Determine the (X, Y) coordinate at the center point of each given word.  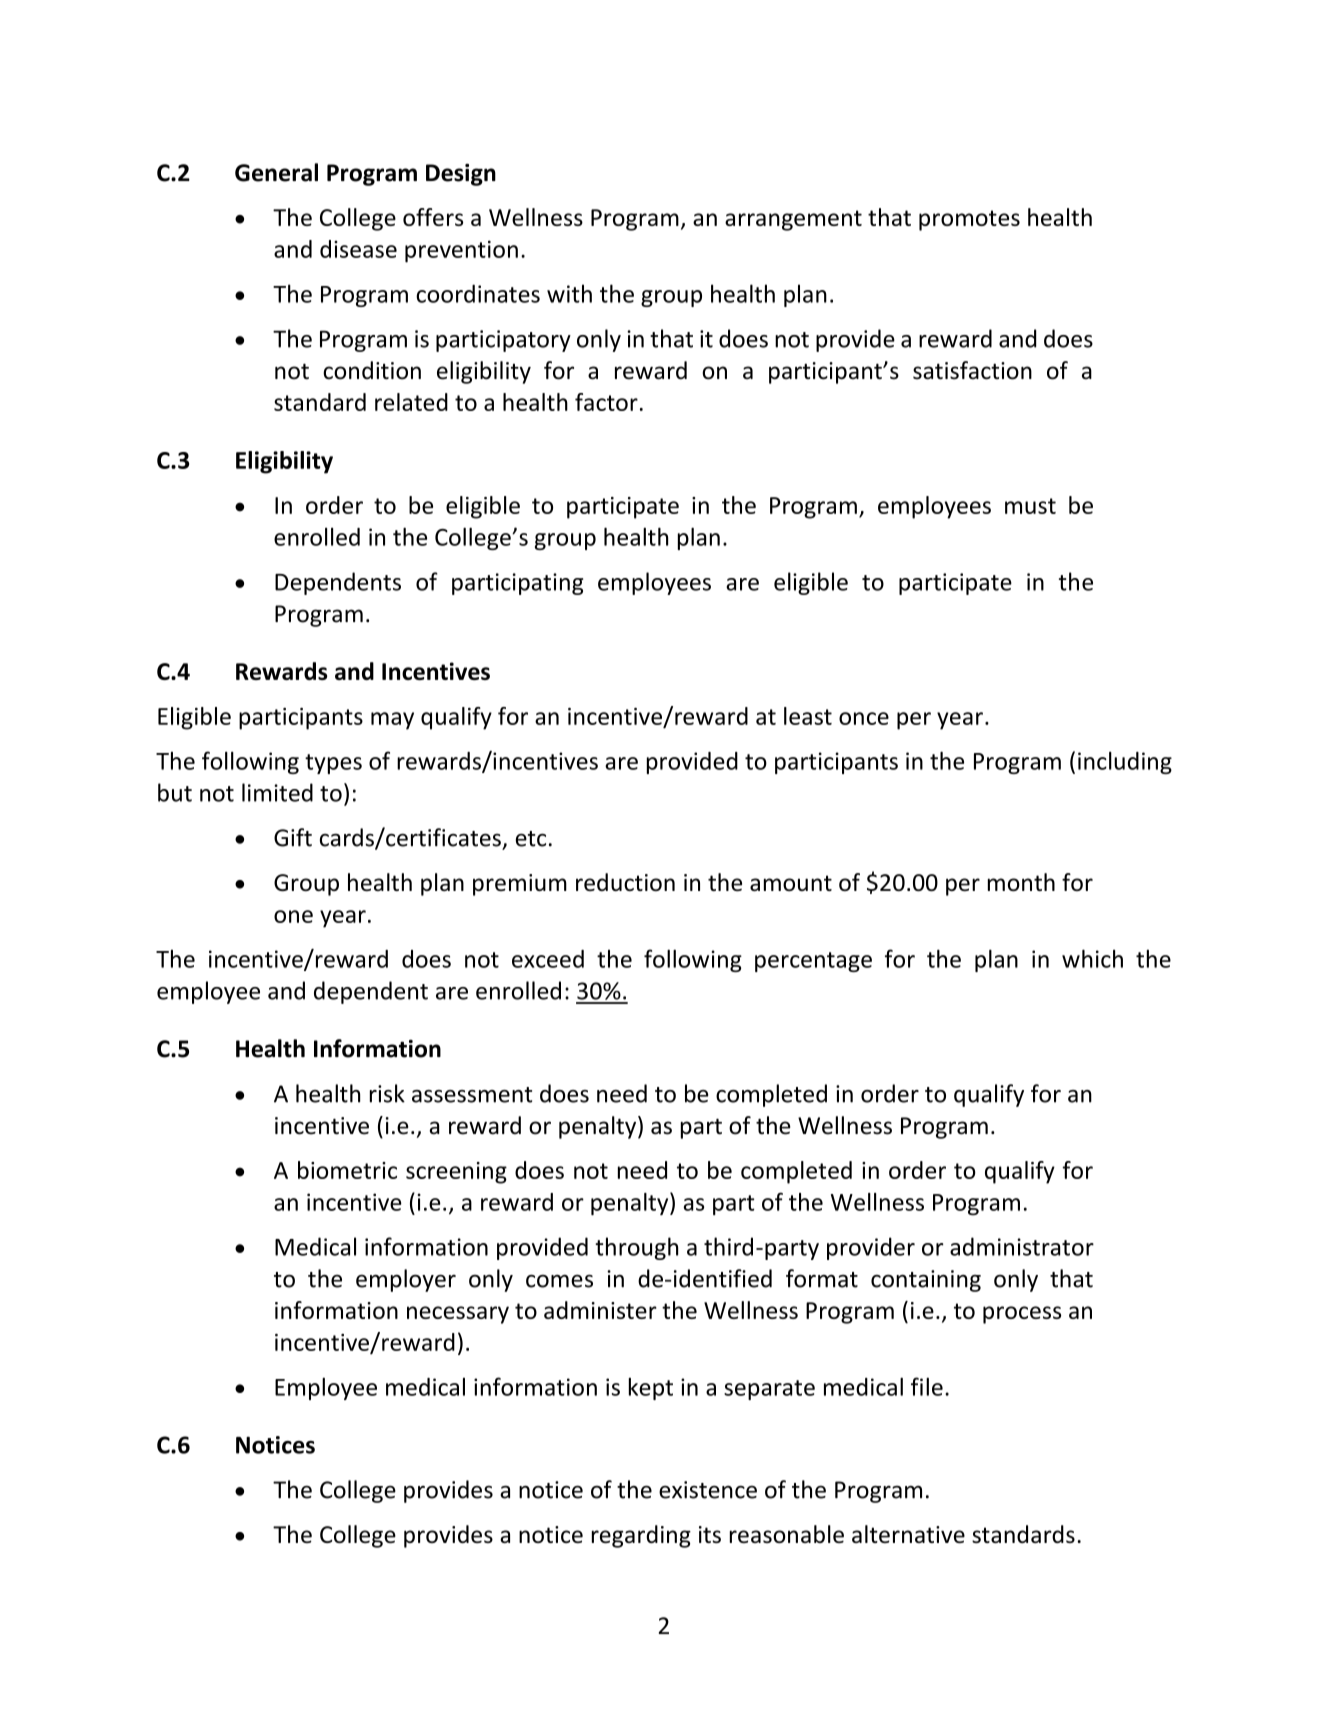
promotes (969, 220)
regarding (641, 1536)
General (276, 172)
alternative (908, 1534)
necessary (458, 1315)
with (569, 293)
